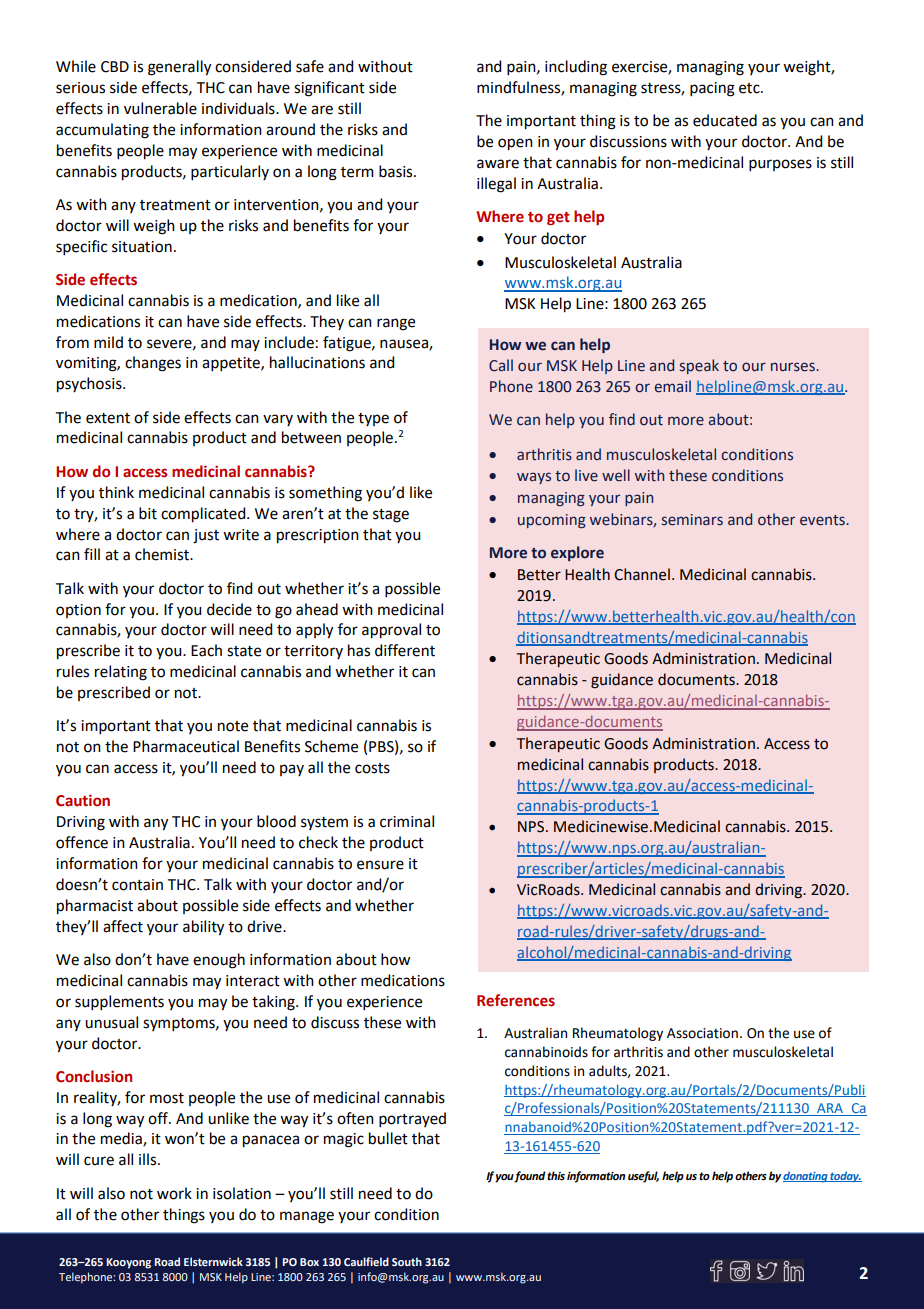 This page has height=1309, width=924. What do you see at coordinates (702, 1033) in the page?
I see `Association` at bounding box center [702, 1033].
